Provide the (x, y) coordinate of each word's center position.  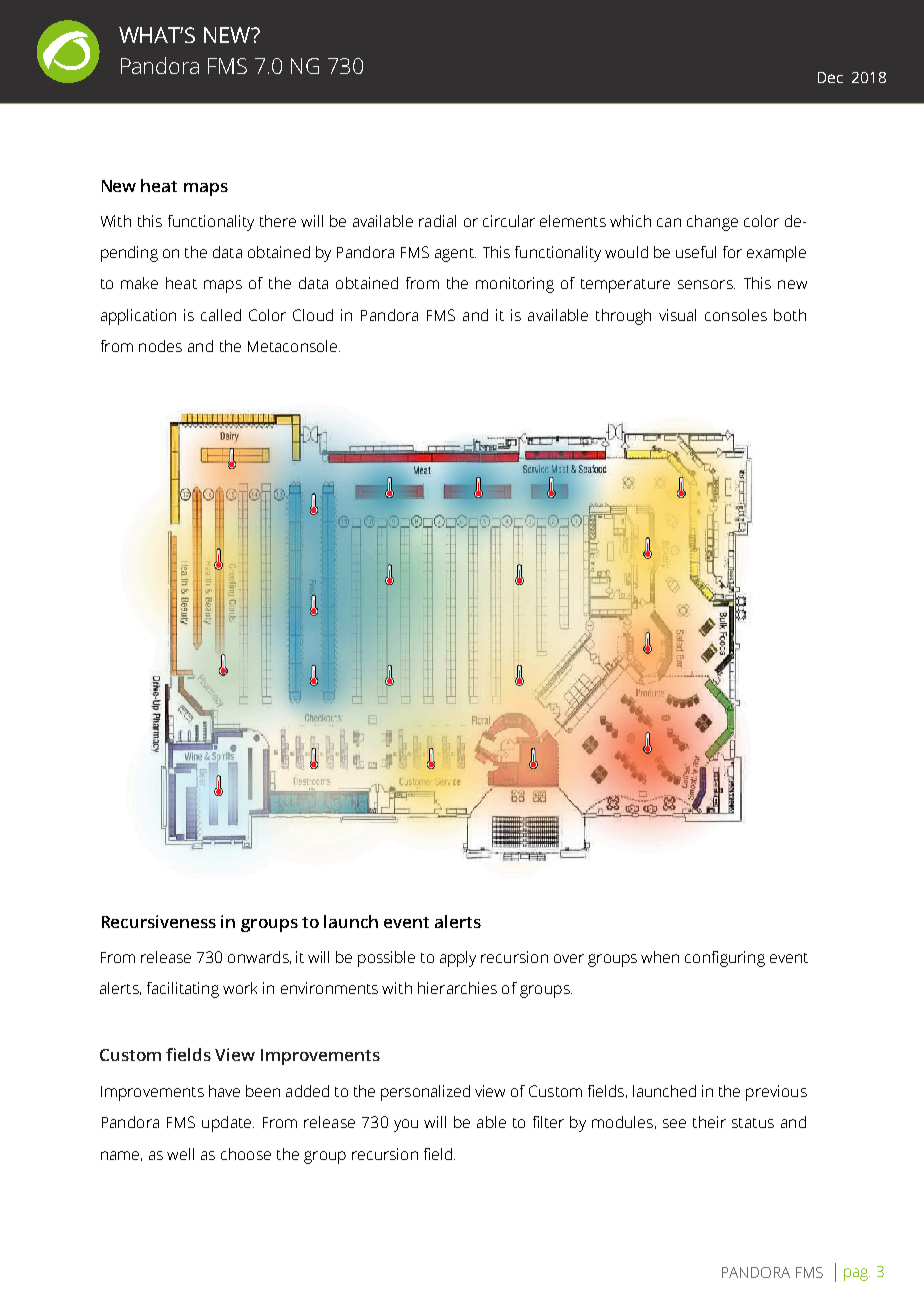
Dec (830, 77)
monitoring (515, 285)
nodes (160, 346)
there (278, 221)
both (790, 315)
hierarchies (457, 988)
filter (548, 1122)
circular (509, 221)
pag (857, 1274)
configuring (725, 959)
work (240, 988)
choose (246, 1154)
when (660, 957)
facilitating (183, 990)
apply (458, 959)
